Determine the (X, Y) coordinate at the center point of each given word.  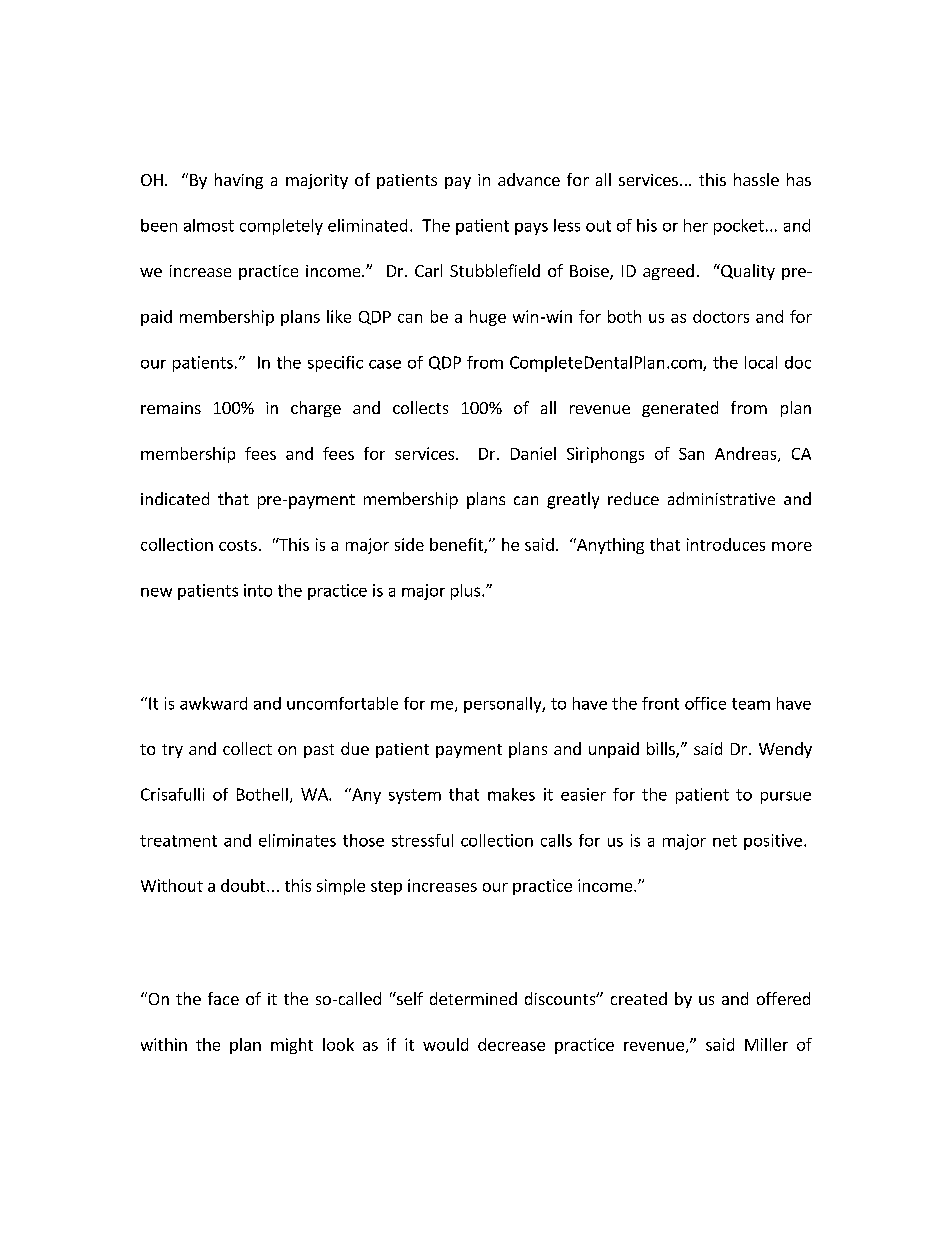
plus (465, 592)
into (258, 590)
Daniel (533, 453)
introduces (726, 544)
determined (473, 998)
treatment (178, 841)
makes (511, 794)
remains (171, 408)
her (696, 225)
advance (529, 179)
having (239, 181)
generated (680, 409)
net (725, 841)
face (223, 998)
